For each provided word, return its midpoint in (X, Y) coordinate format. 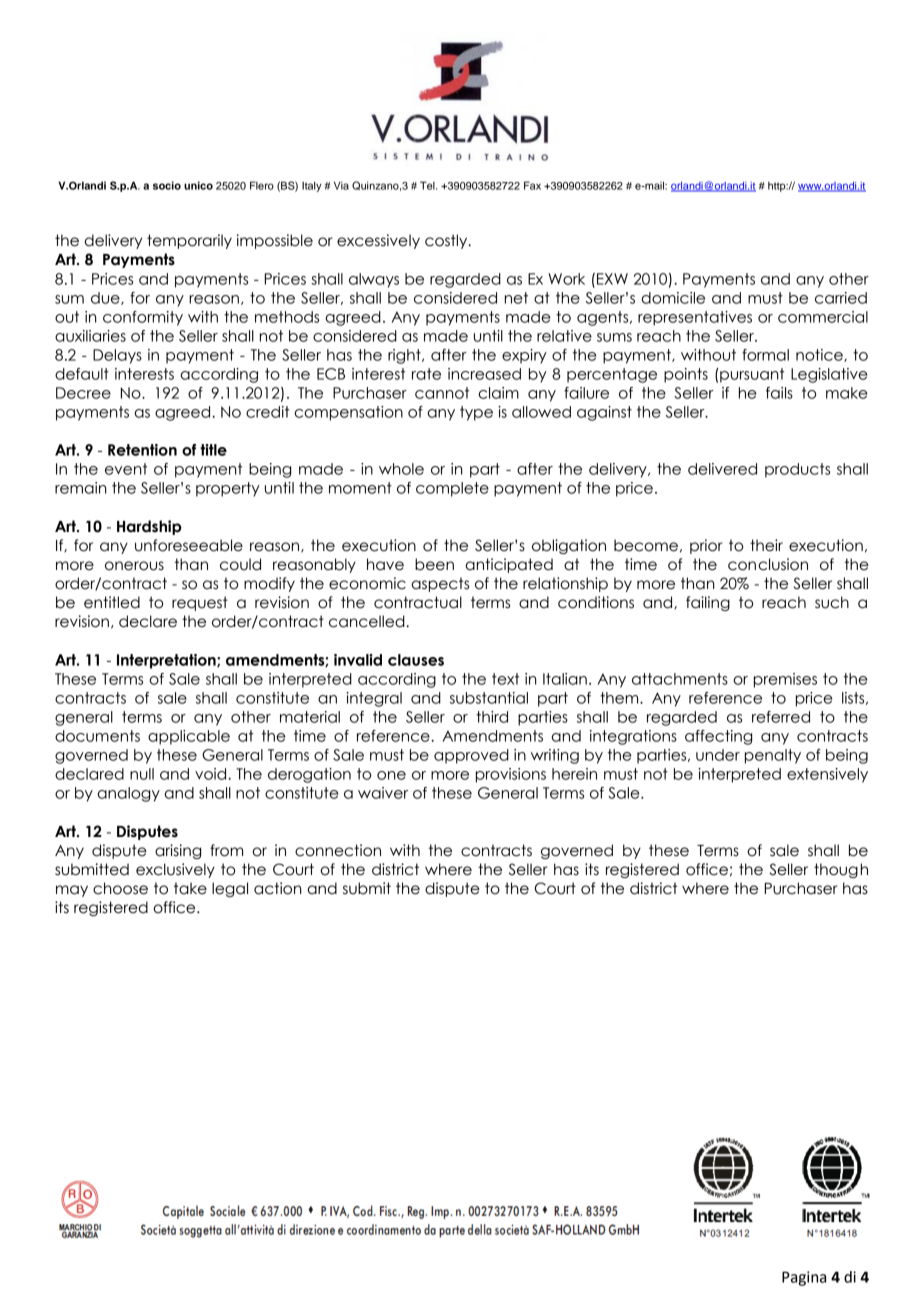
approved (471, 756)
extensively (827, 775)
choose (120, 888)
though (841, 870)
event (126, 469)
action (278, 888)
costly (447, 241)
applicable (189, 737)
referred (781, 717)
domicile (673, 298)
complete (452, 489)
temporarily (189, 241)
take (190, 888)
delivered (722, 469)
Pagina (804, 1278)
